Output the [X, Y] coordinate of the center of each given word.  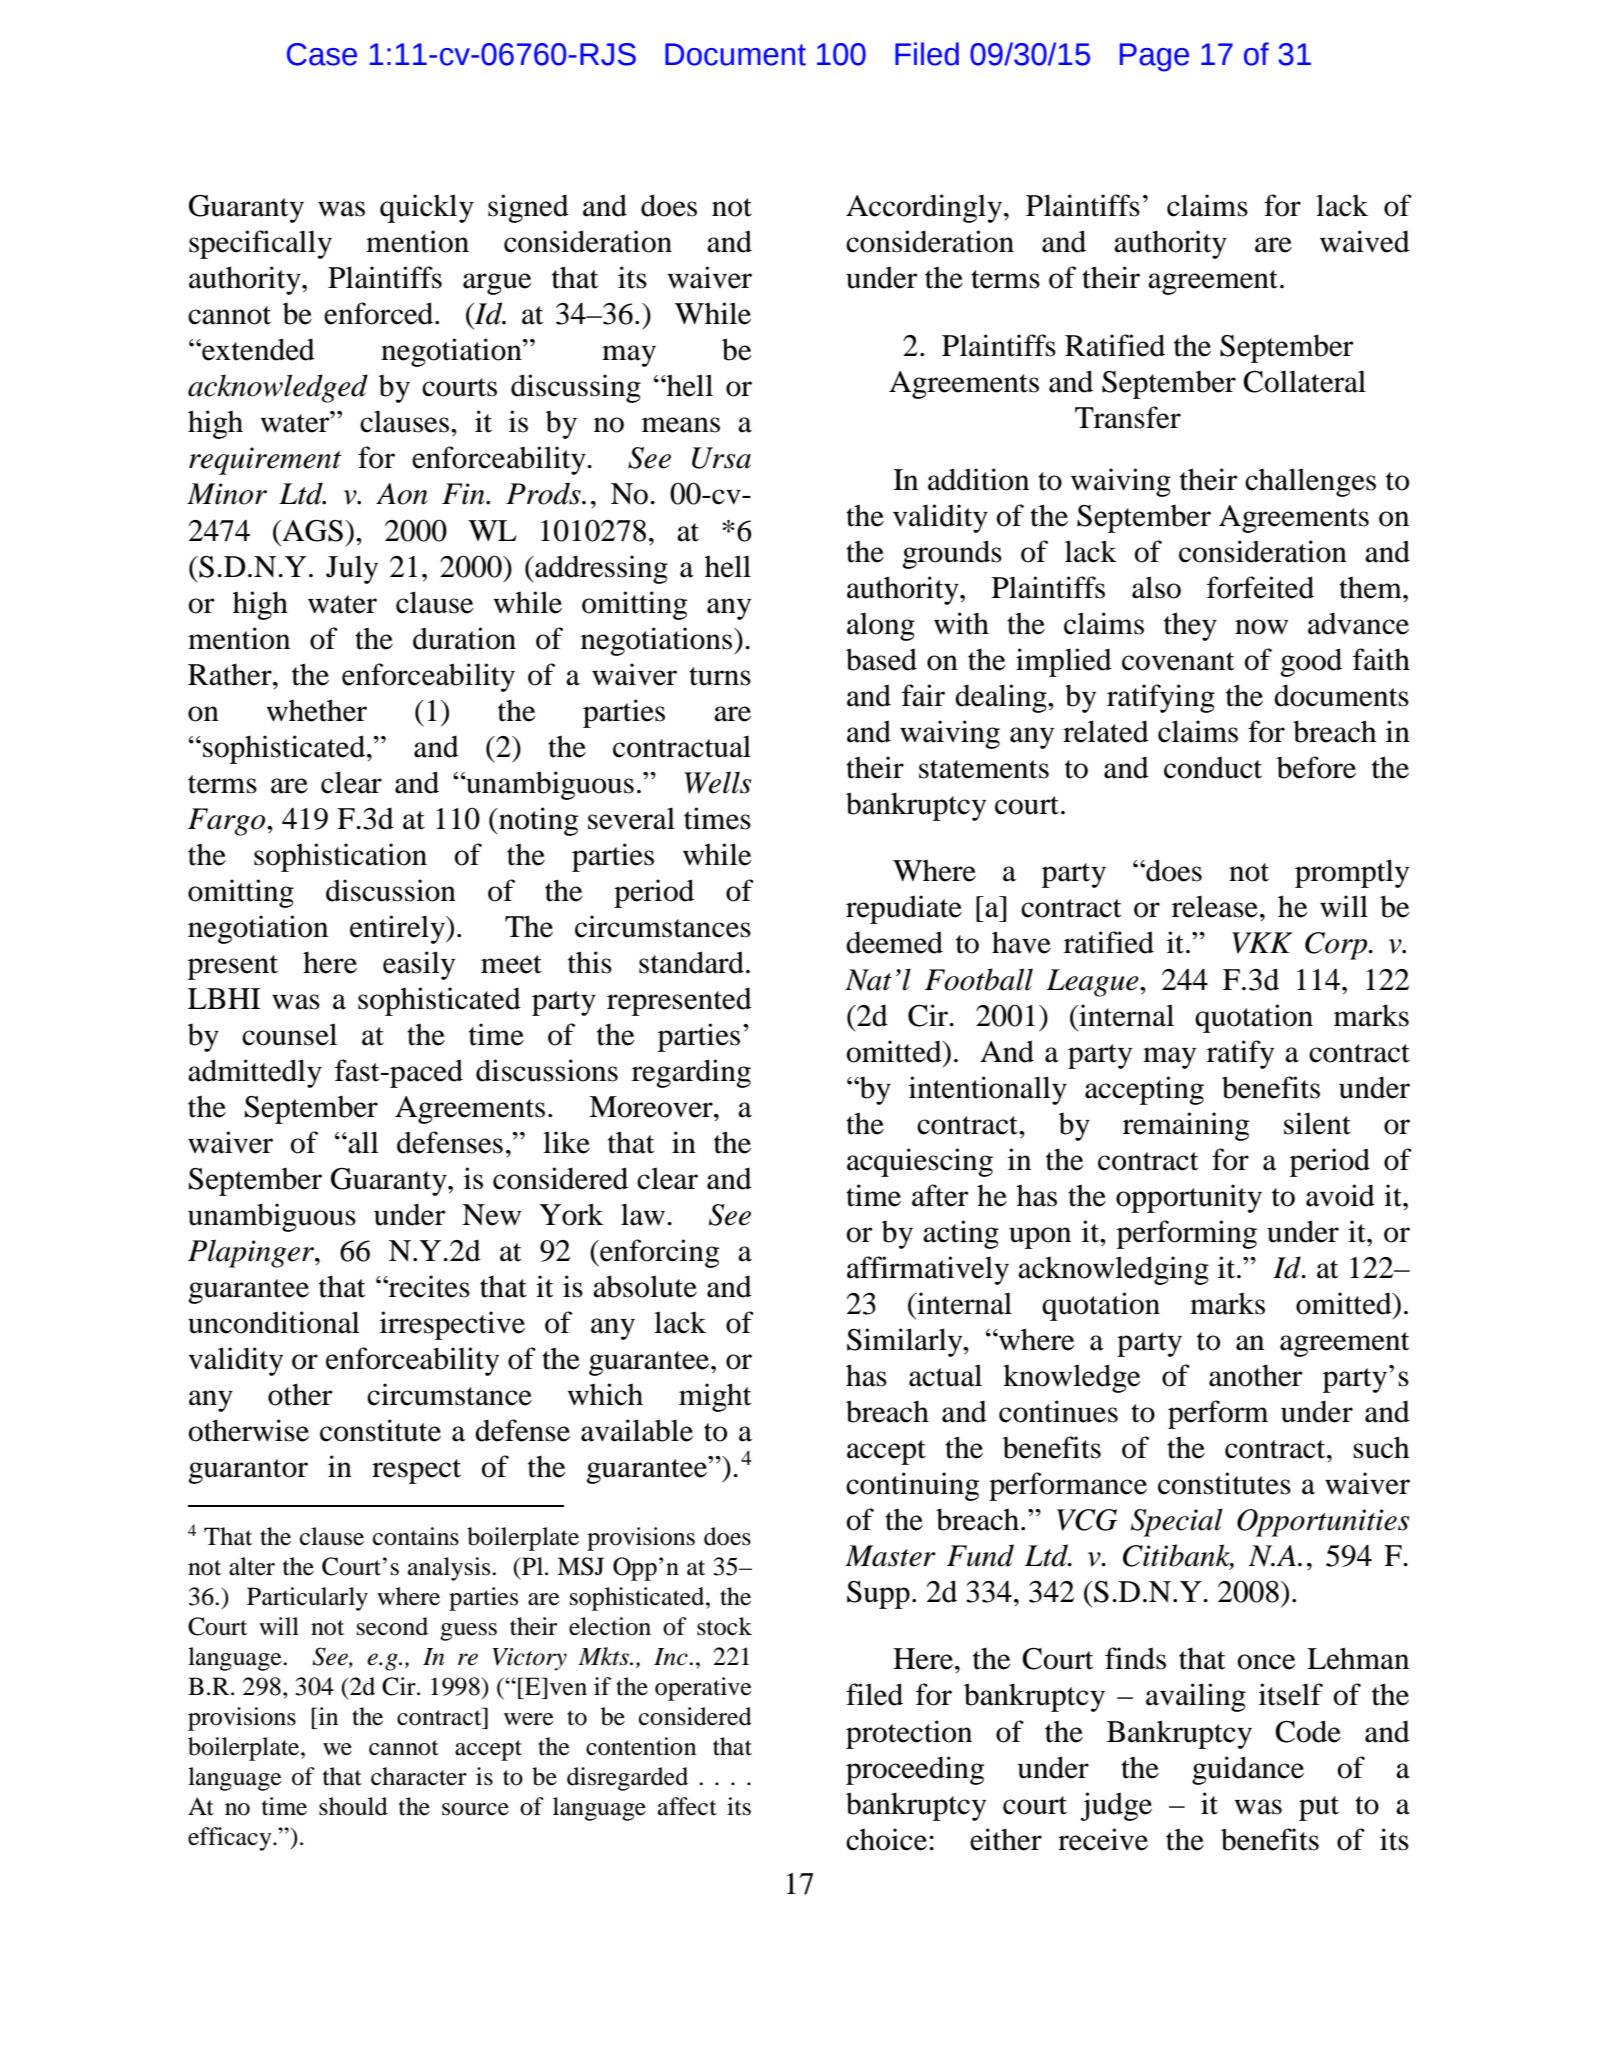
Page [1154, 57]
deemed [894, 942]
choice [886, 1839]
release [1215, 906]
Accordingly [925, 208]
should [353, 1806]
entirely [399, 929]
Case [322, 54]
